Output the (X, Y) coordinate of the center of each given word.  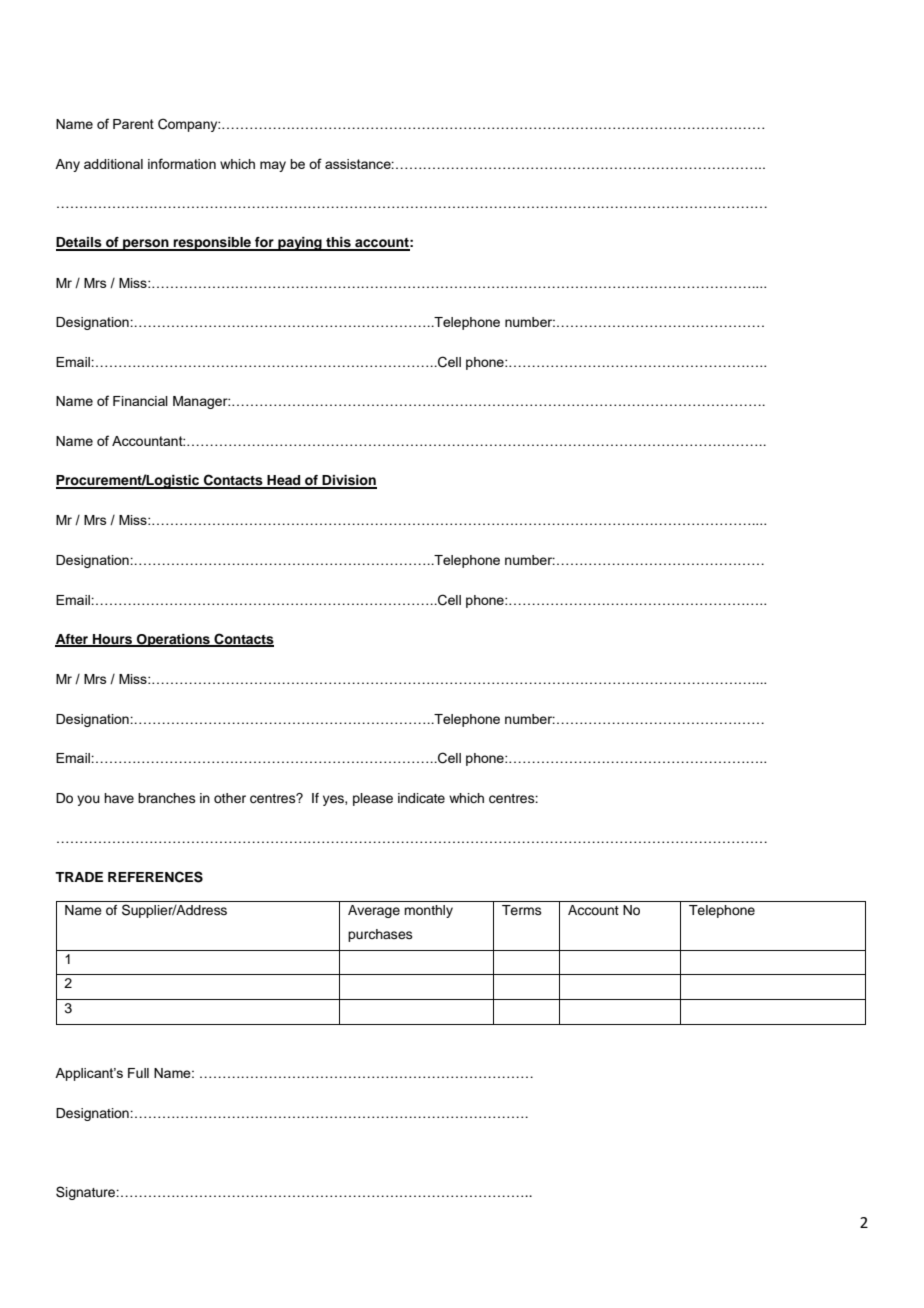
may (273, 166)
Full (138, 1073)
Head (284, 481)
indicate (421, 798)
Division (349, 481)
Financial (140, 401)
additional (113, 164)
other (230, 798)
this (338, 243)
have (119, 798)
